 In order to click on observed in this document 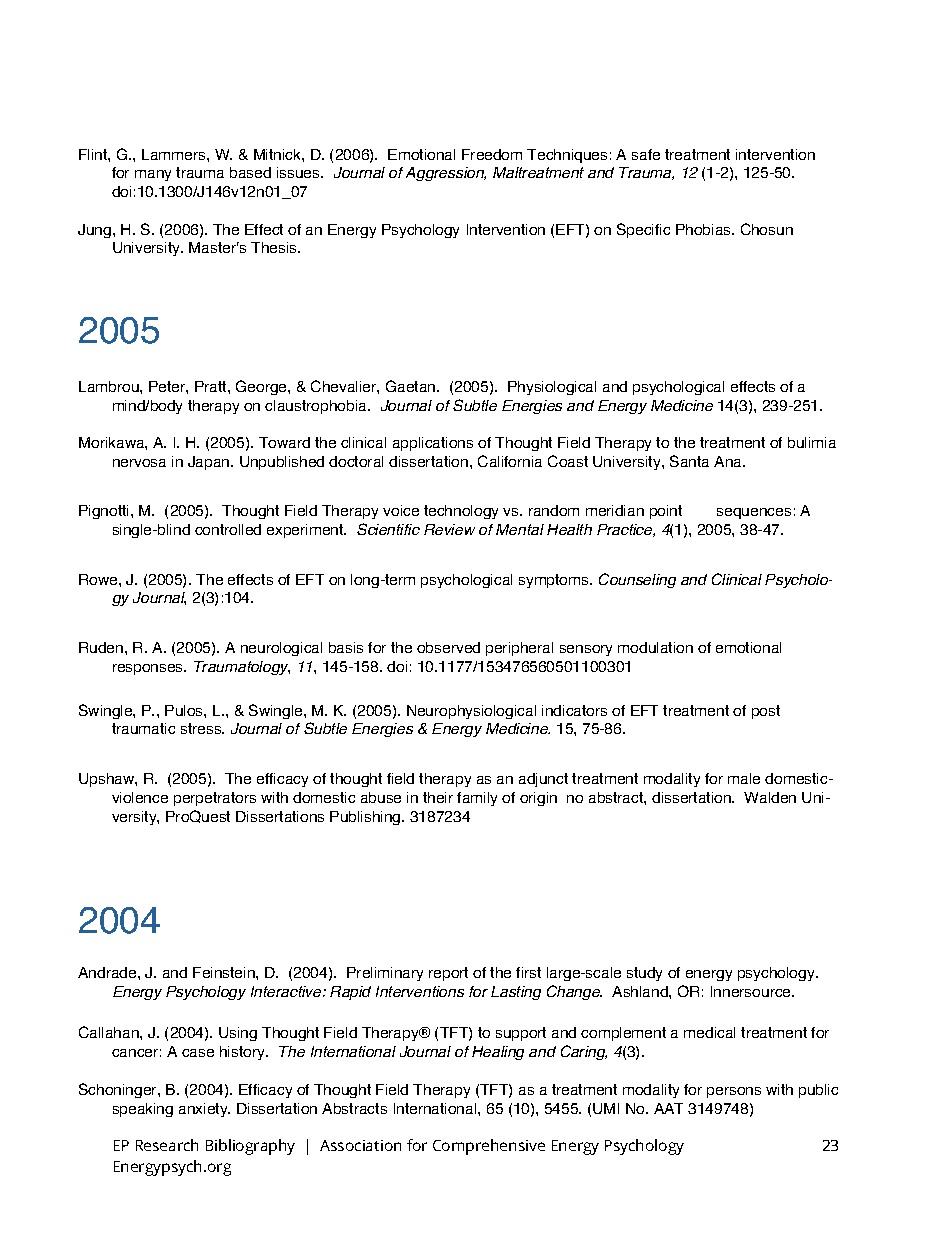, I will do `click(448, 647)`.
